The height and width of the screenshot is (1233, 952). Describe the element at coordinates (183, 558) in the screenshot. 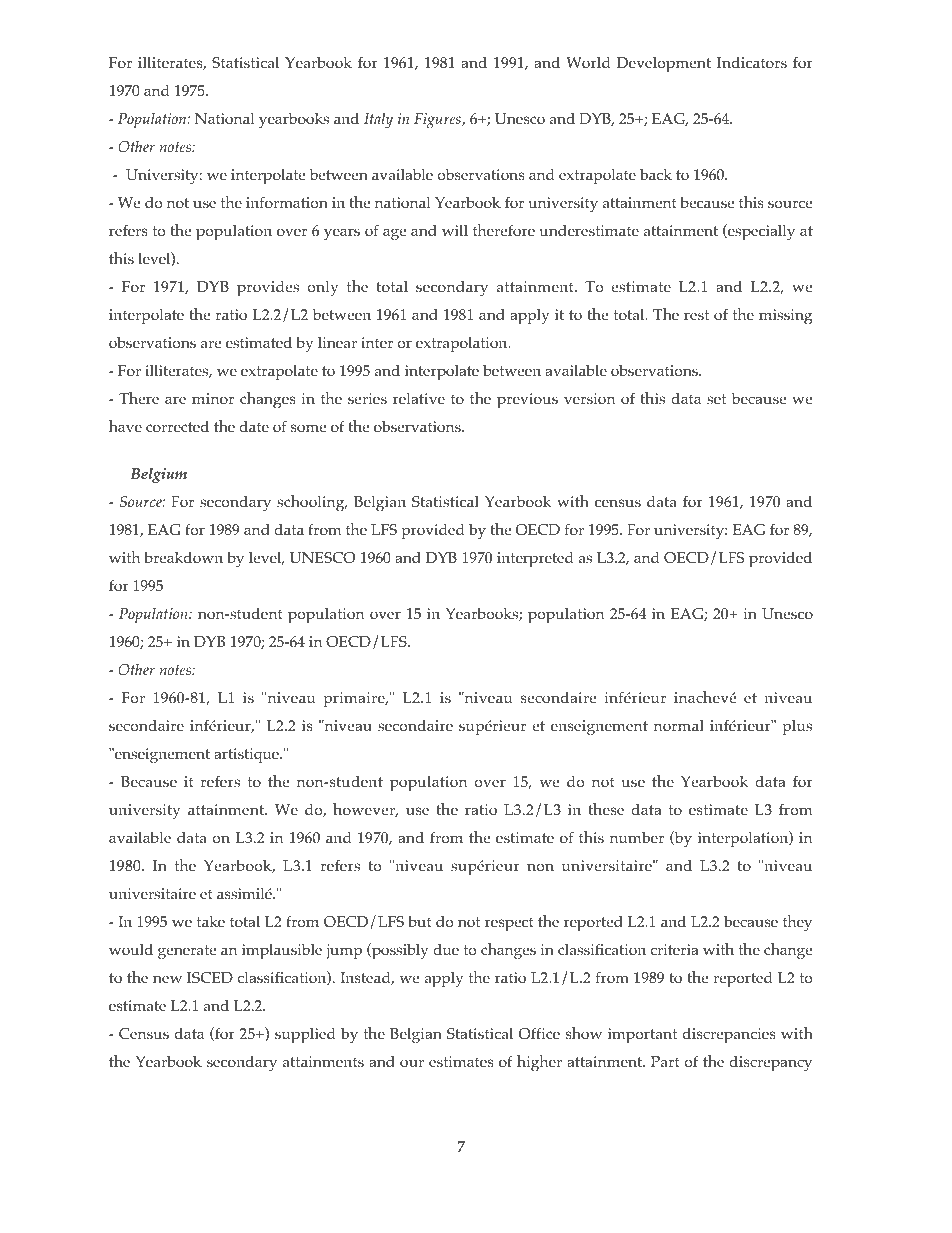

I see `breakdown` at that location.
